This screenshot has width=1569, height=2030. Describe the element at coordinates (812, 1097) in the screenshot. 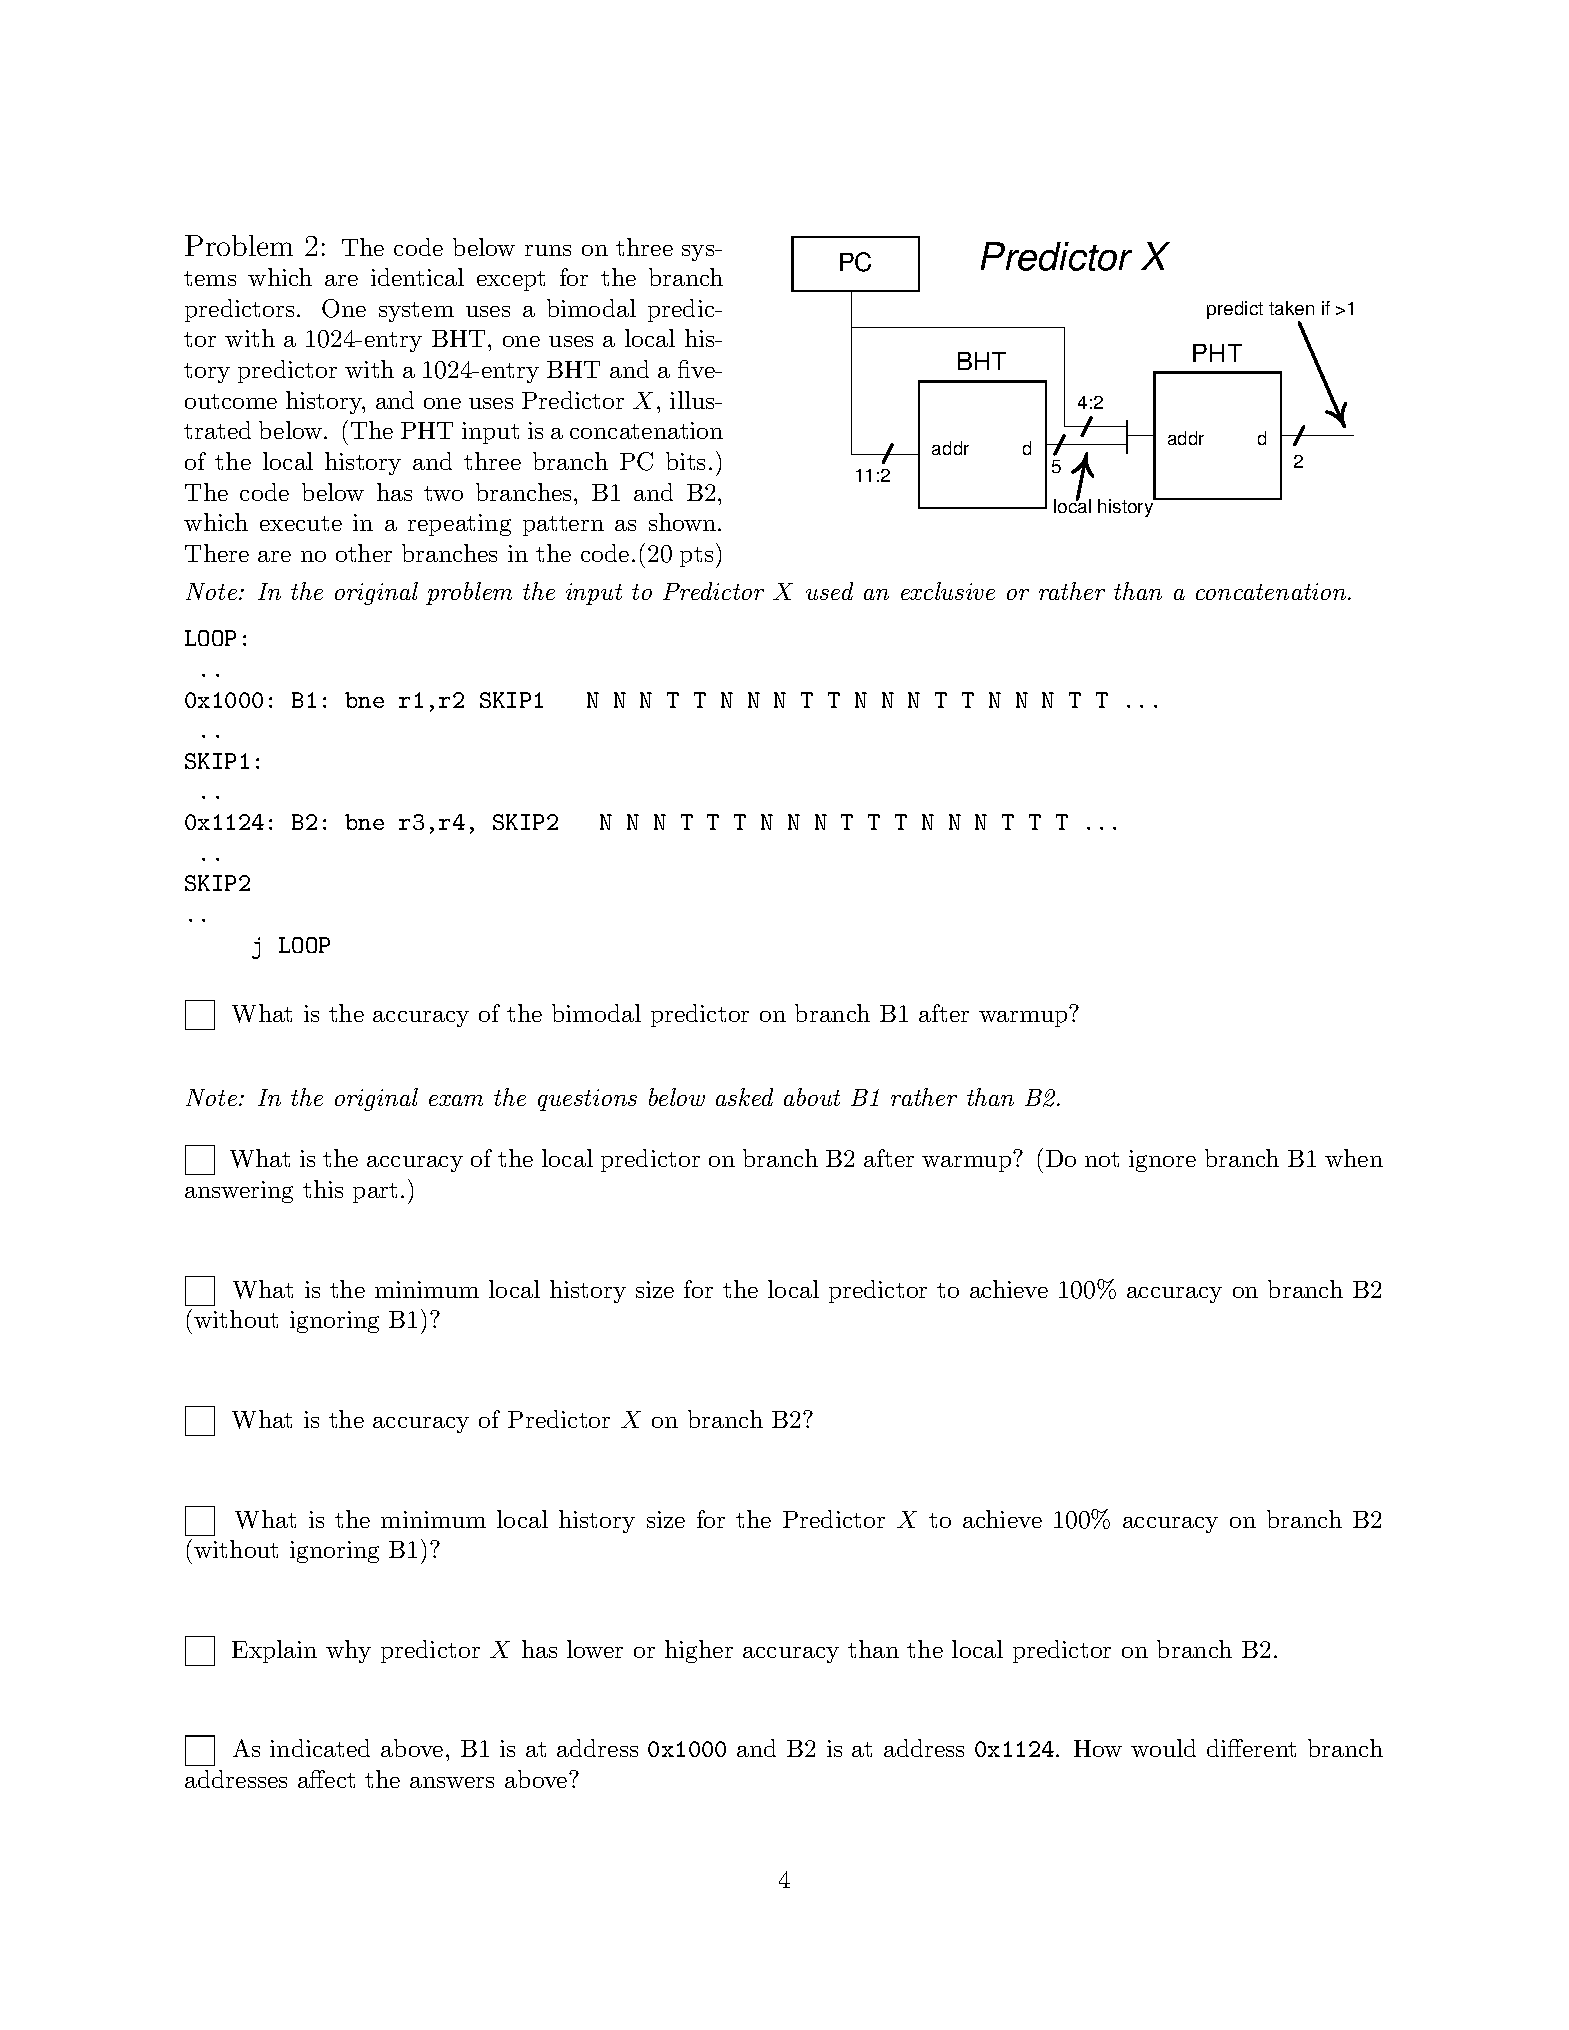

I see `about` at that location.
